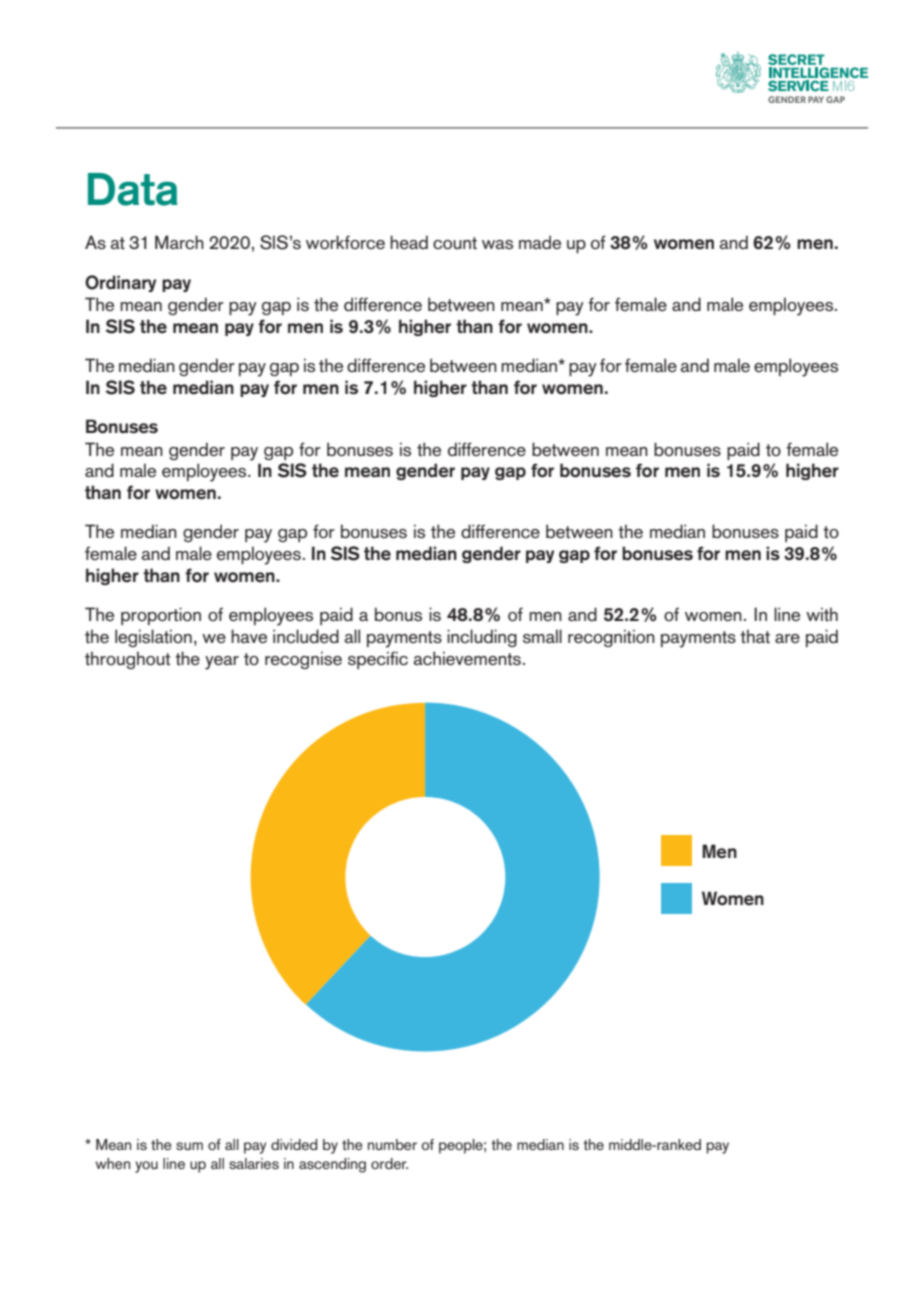  What do you see at coordinates (822, 614) in the image?
I see `with` at bounding box center [822, 614].
